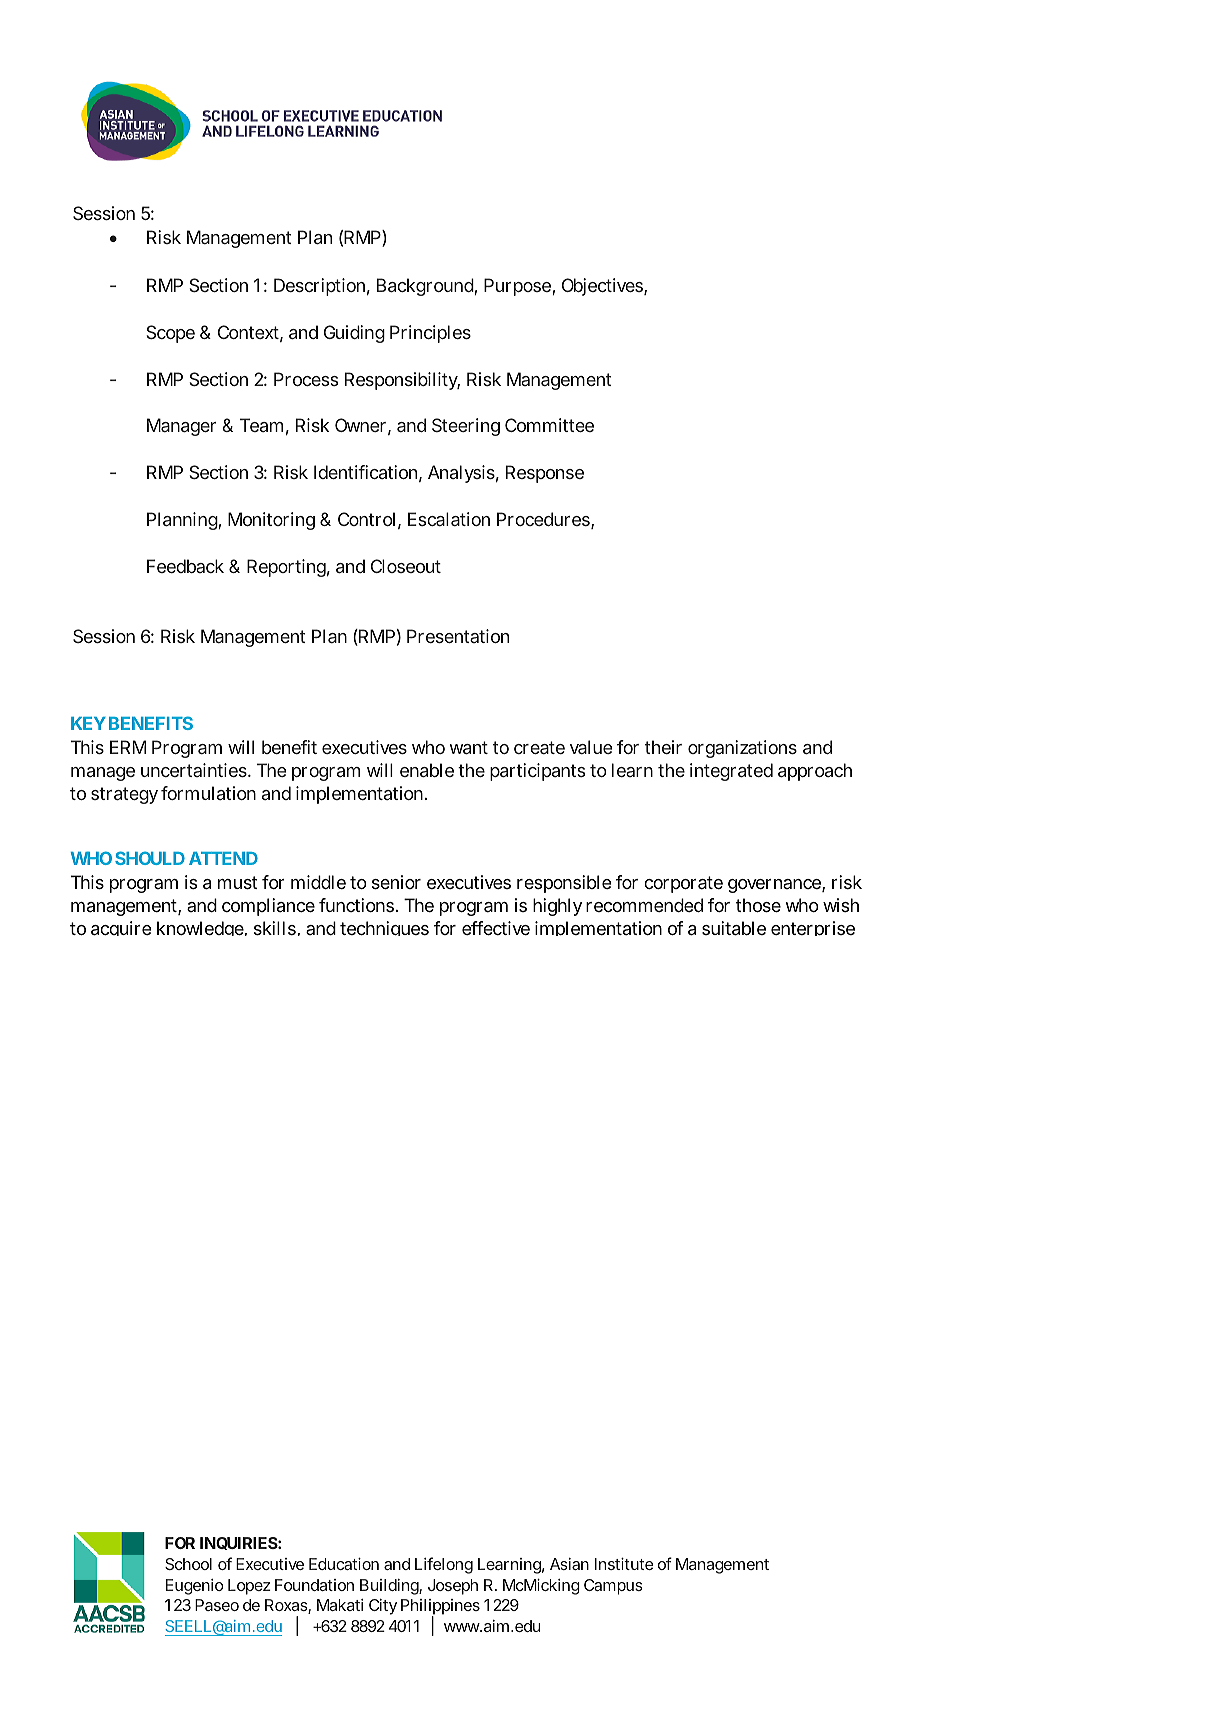 This page has width=1210, height=1712. I want to click on suitable, so click(734, 928).
